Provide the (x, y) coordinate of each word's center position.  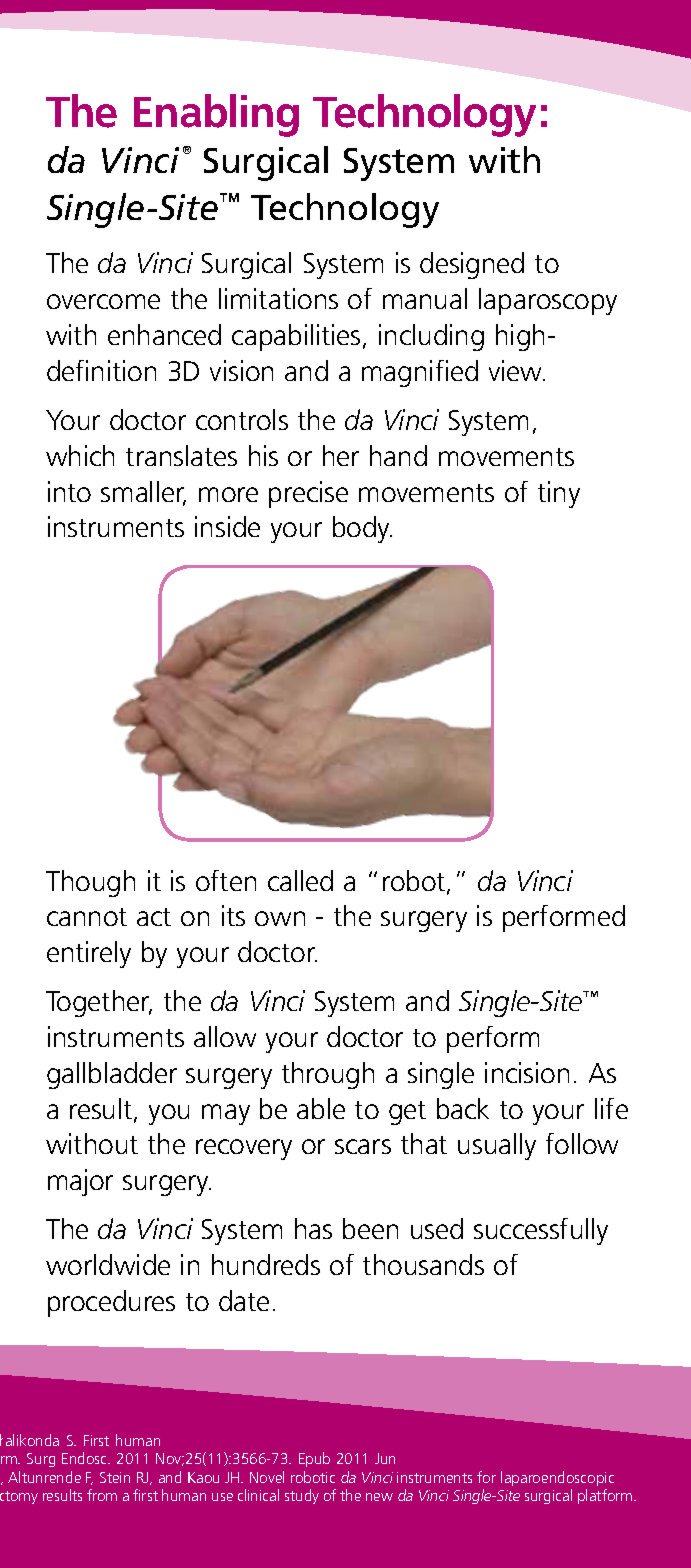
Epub (314, 1459)
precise (308, 494)
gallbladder (112, 1075)
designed (472, 265)
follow (582, 1143)
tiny (559, 494)
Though (90, 883)
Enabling (216, 115)
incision (527, 1072)
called (300, 880)
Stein (115, 1477)
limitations (278, 298)
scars (363, 1146)
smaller (143, 493)
